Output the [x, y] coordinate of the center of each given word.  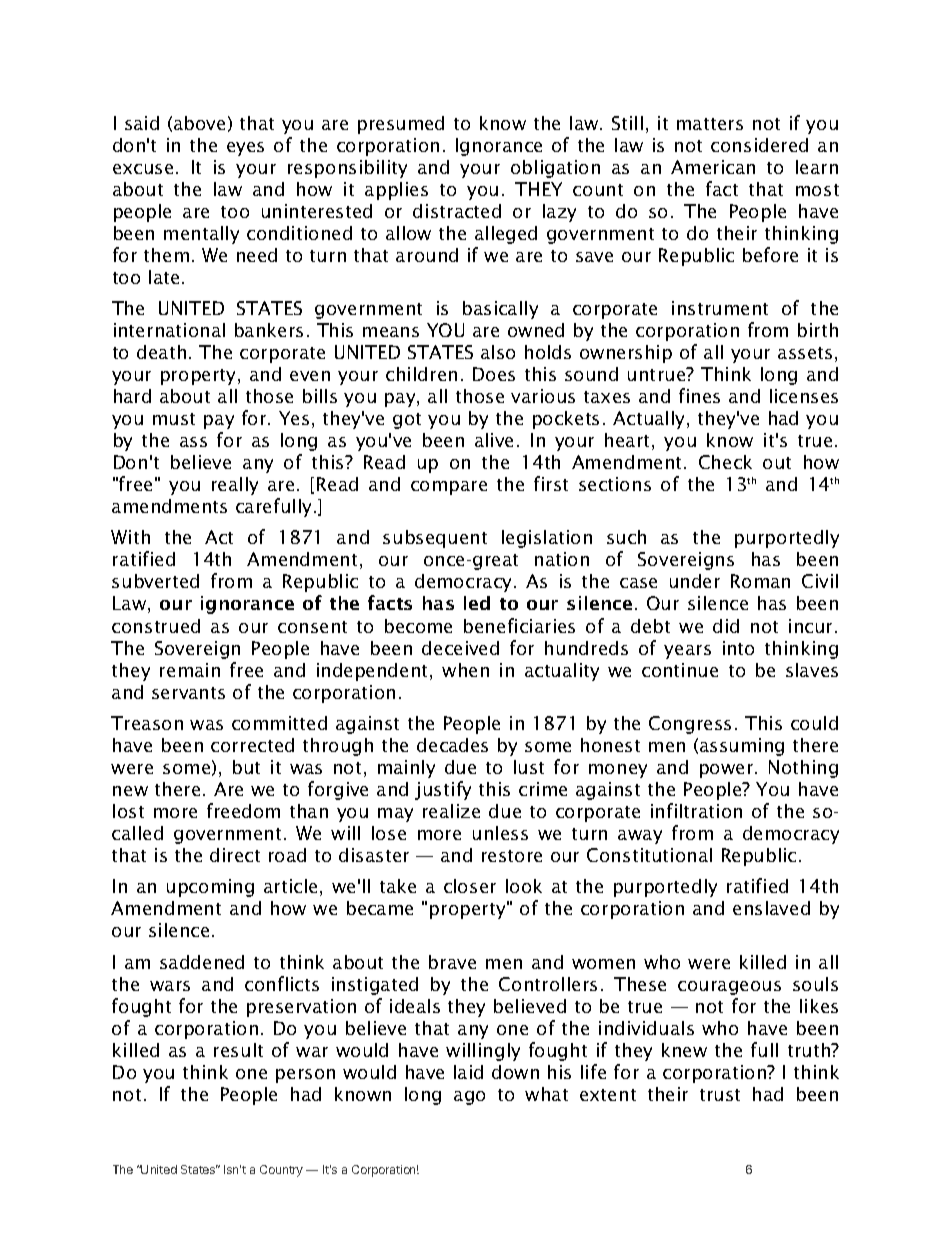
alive [494, 440]
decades [452, 745]
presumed [401, 125]
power [728, 771]
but [246, 767]
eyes [245, 149]
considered [759, 145]
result [238, 1050]
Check [725, 462]
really [235, 486]
